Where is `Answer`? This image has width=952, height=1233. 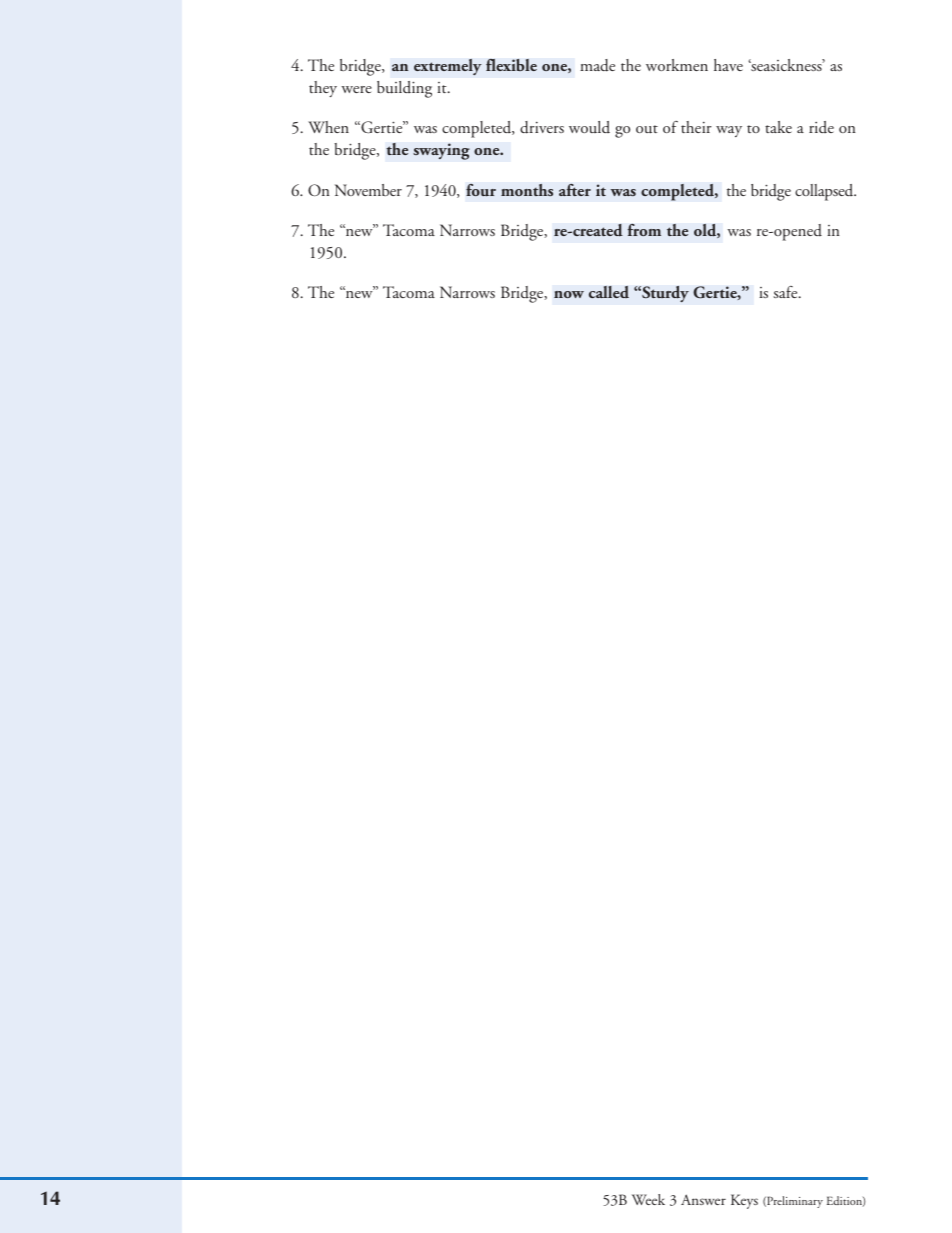
Answer is located at coordinates (703, 1199).
